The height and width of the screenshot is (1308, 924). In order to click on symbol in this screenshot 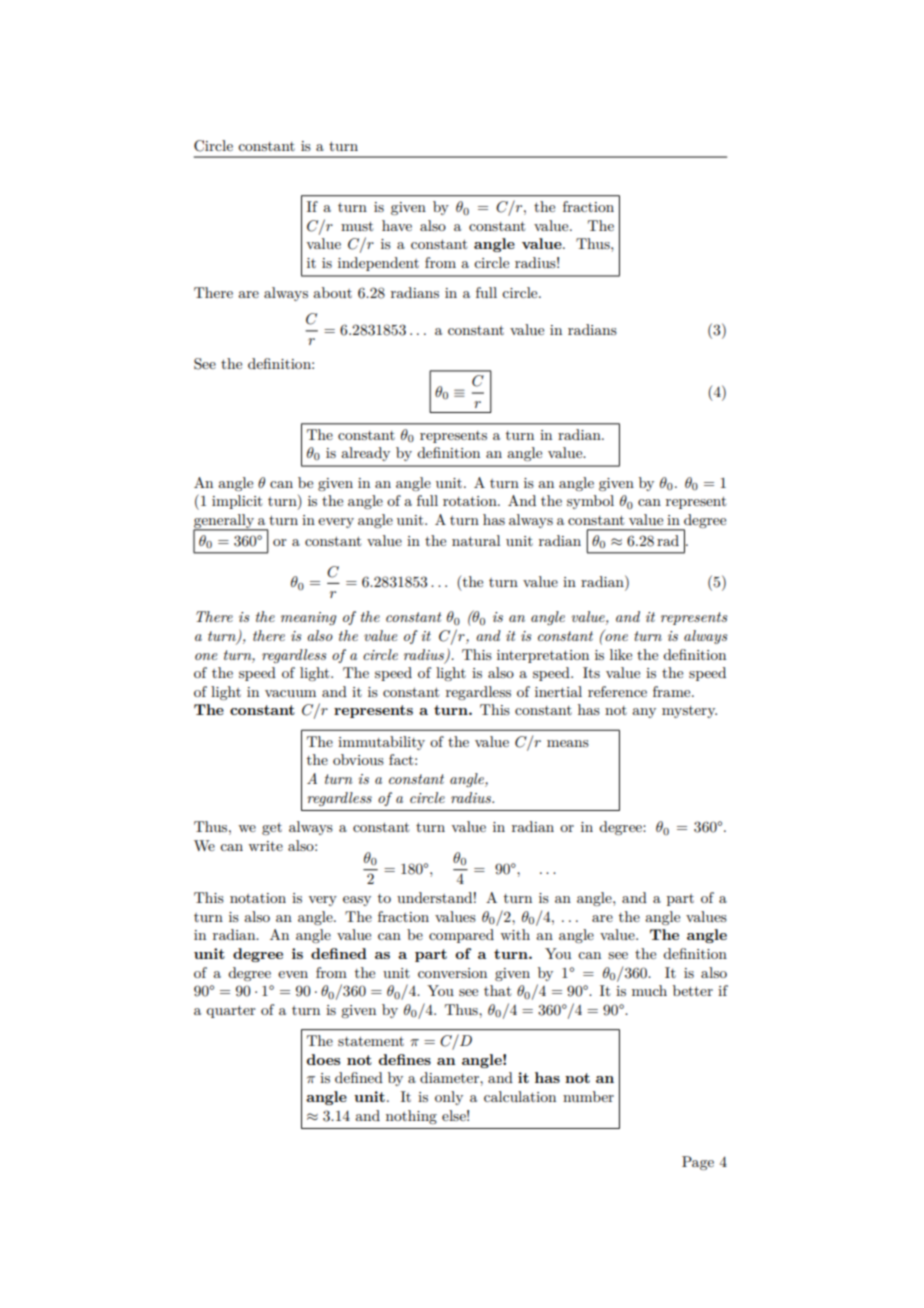, I will do `click(590, 502)`.
